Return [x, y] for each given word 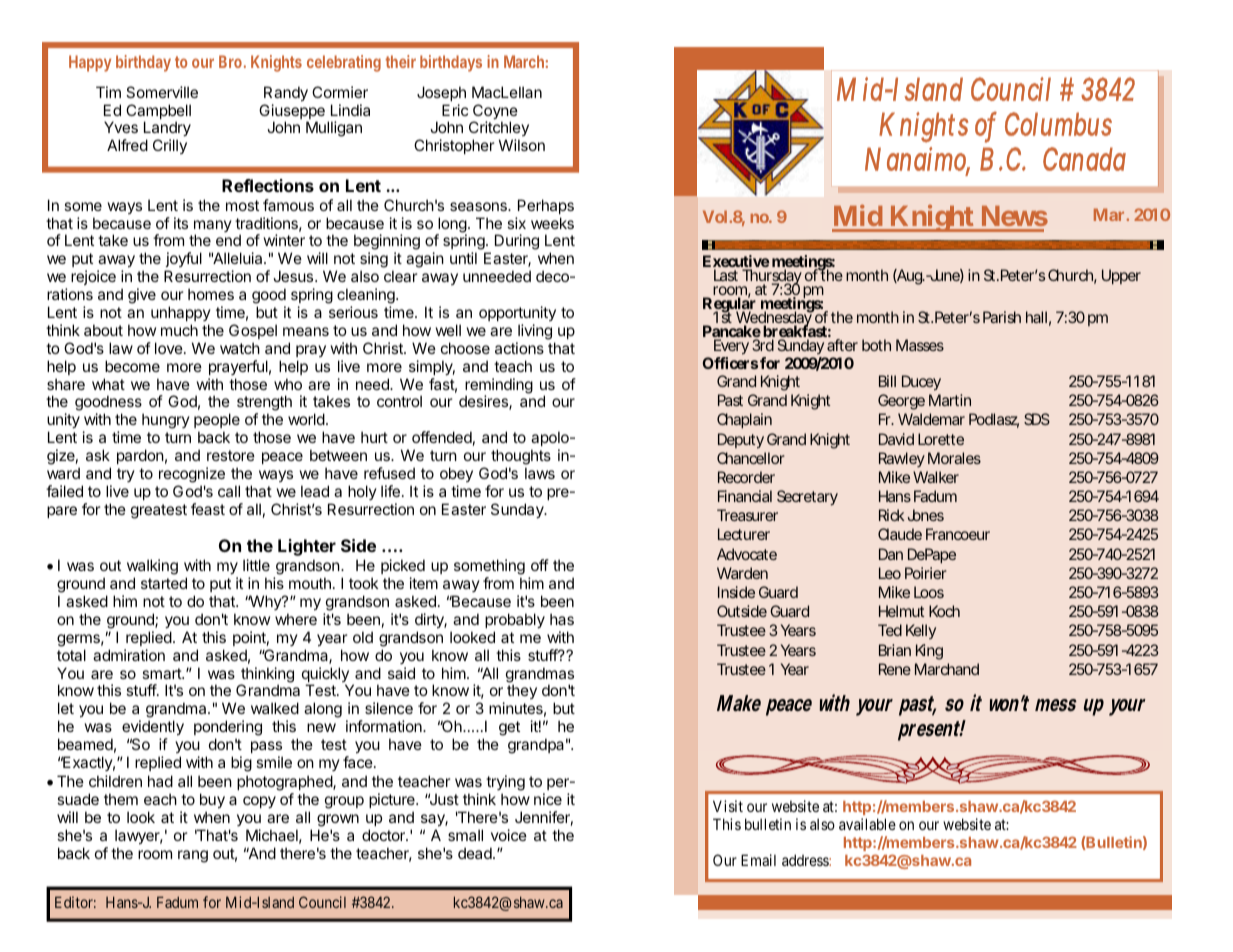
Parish [1002, 317]
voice [509, 835]
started [164, 583]
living [535, 332]
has [562, 619]
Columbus [1058, 124]
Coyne [495, 113]
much [179, 330]
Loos [929, 592]
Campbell [158, 113]
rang [193, 856]
